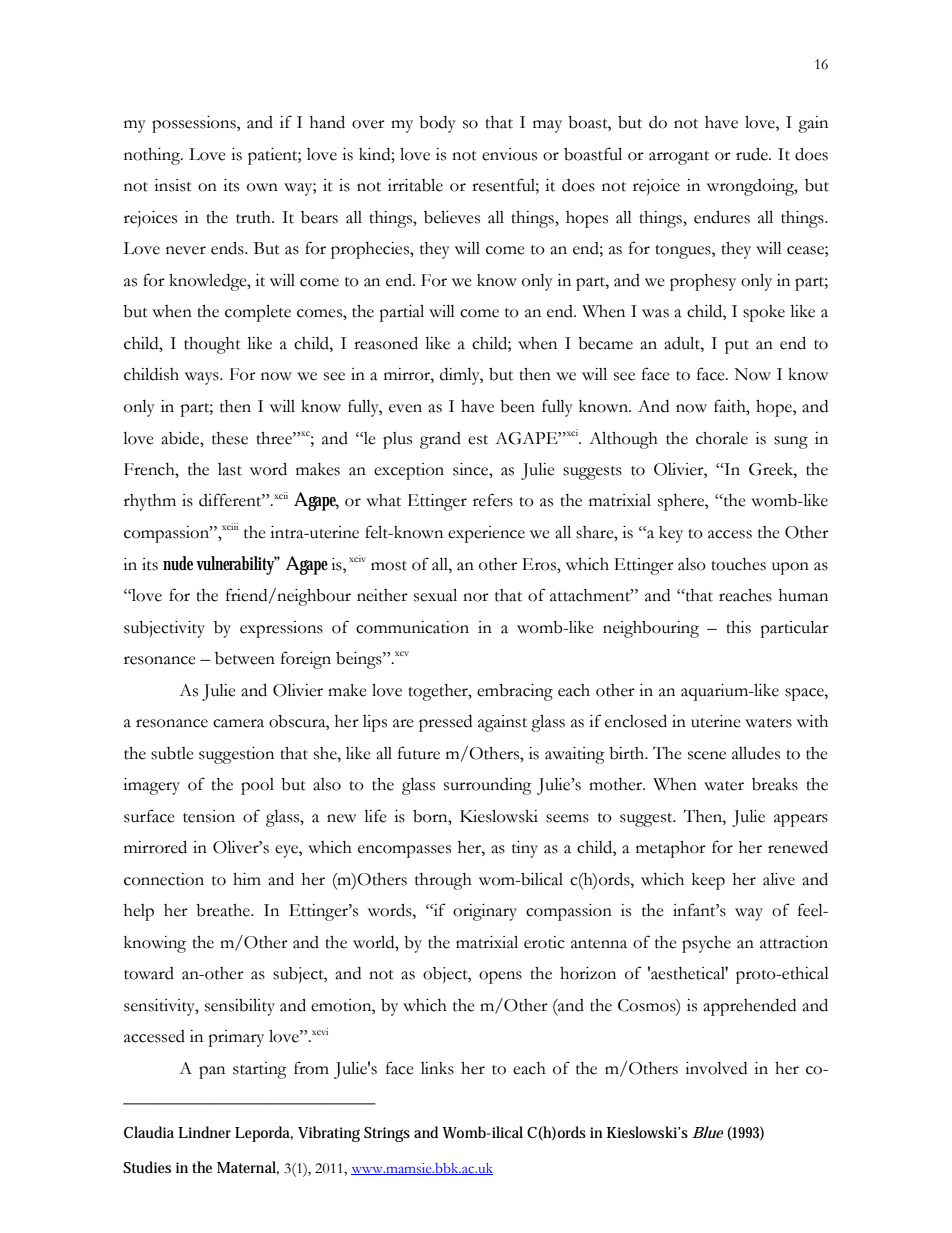 The image size is (952, 1233). What do you see at coordinates (509, 154) in the image?
I see `envious` at bounding box center [509, 154].
